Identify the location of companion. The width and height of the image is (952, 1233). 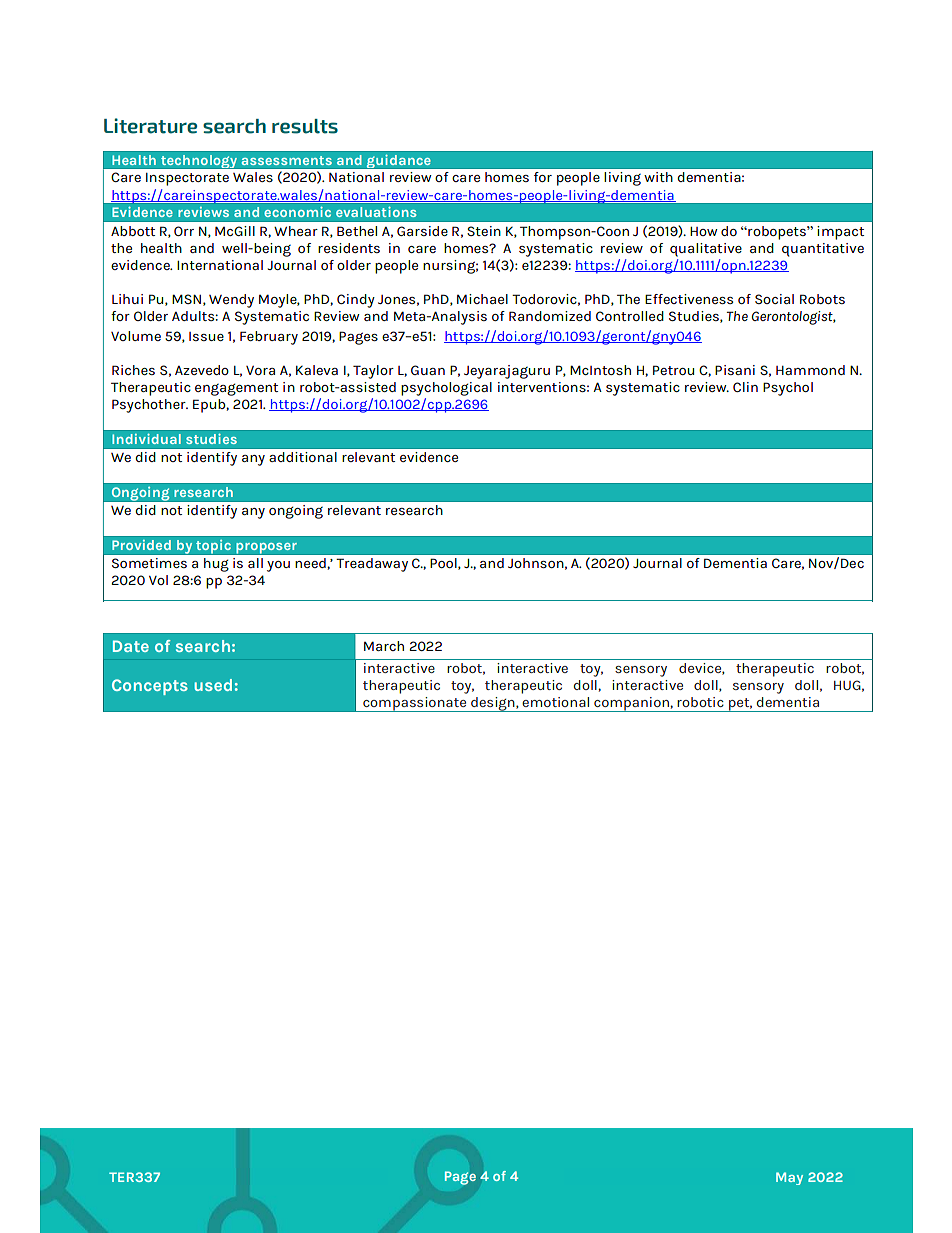
(631, 704).
